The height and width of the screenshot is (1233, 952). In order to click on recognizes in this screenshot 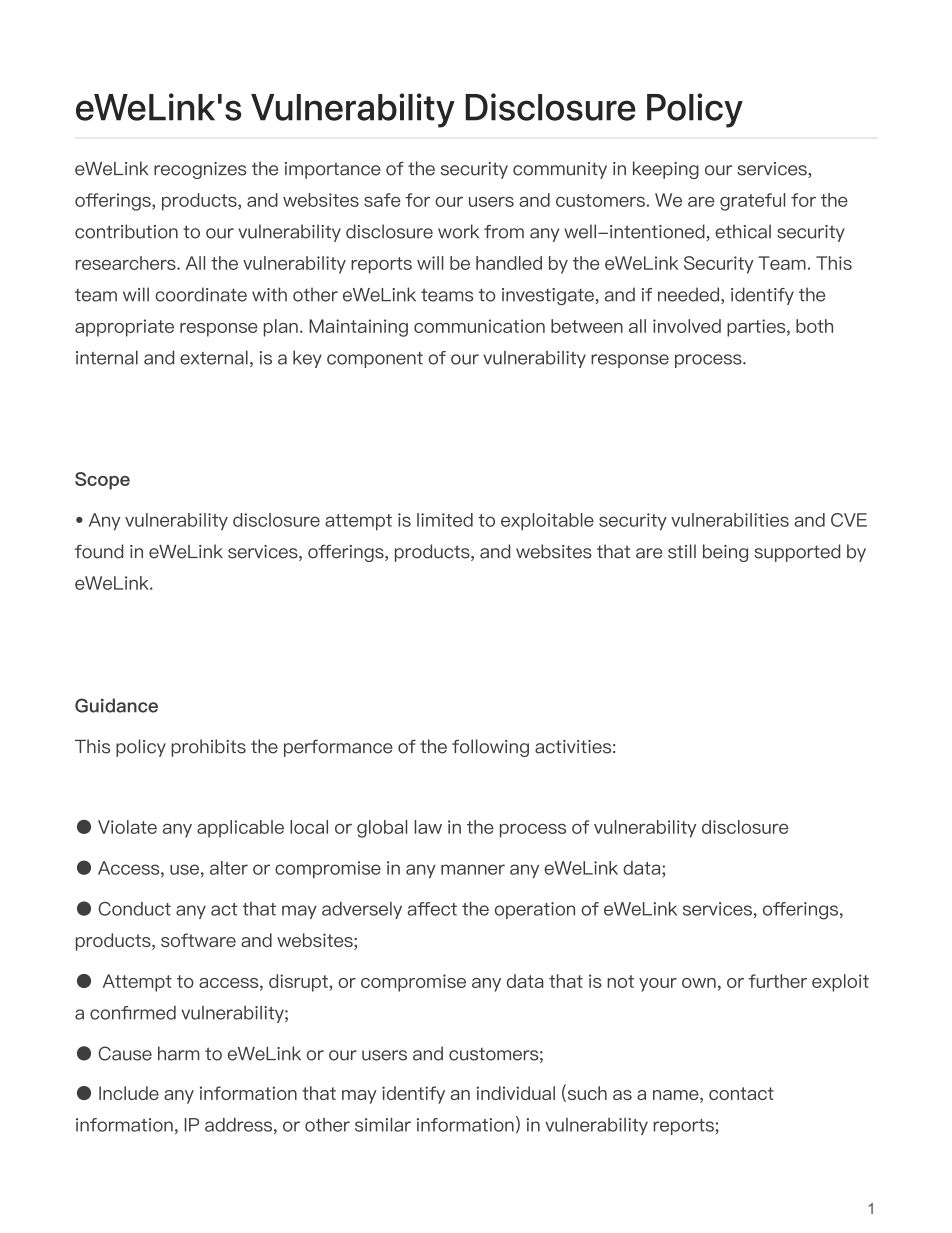, I will do `click(200, 170)`.
